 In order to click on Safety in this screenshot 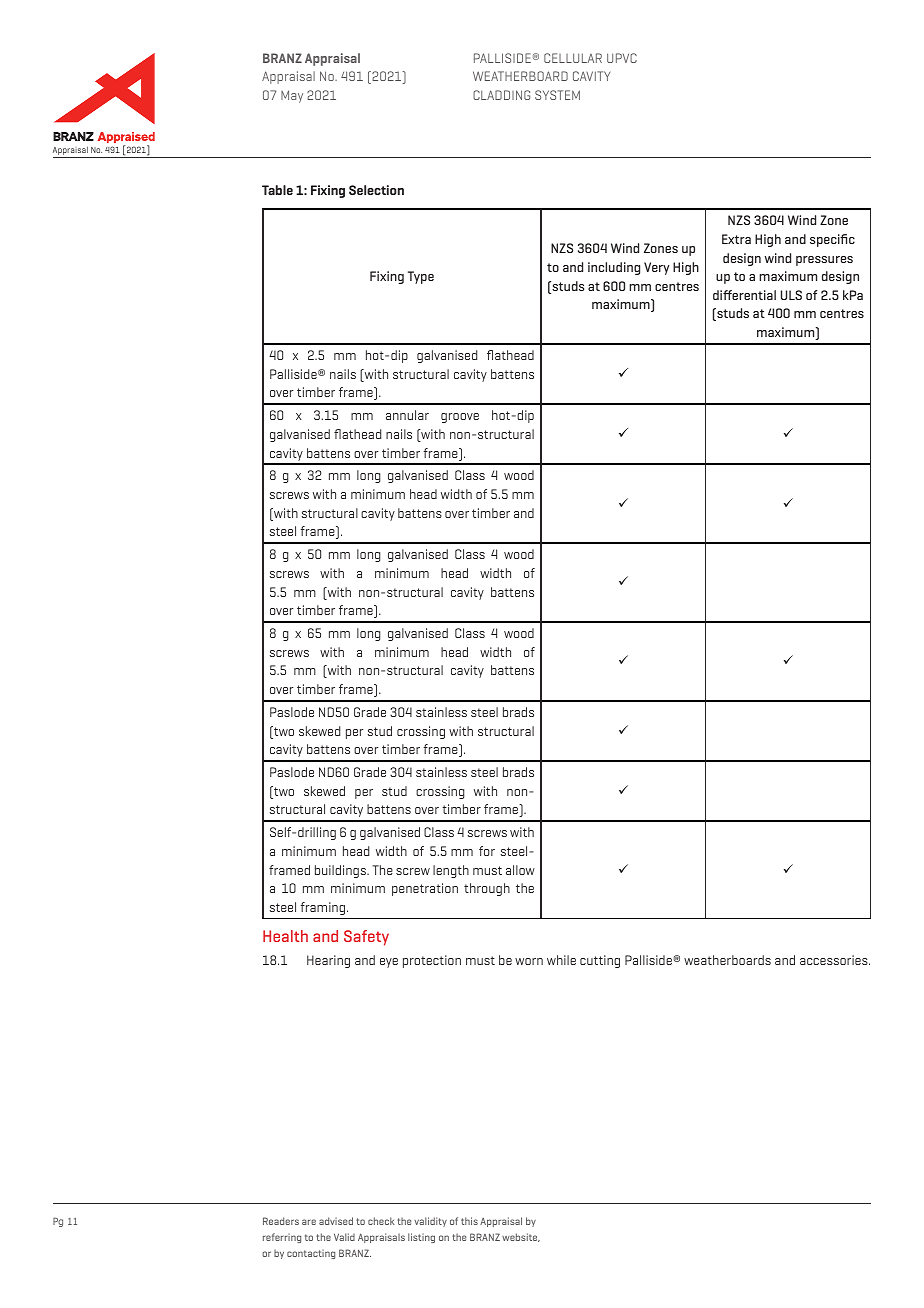, I will do `click(366, 938)`.
